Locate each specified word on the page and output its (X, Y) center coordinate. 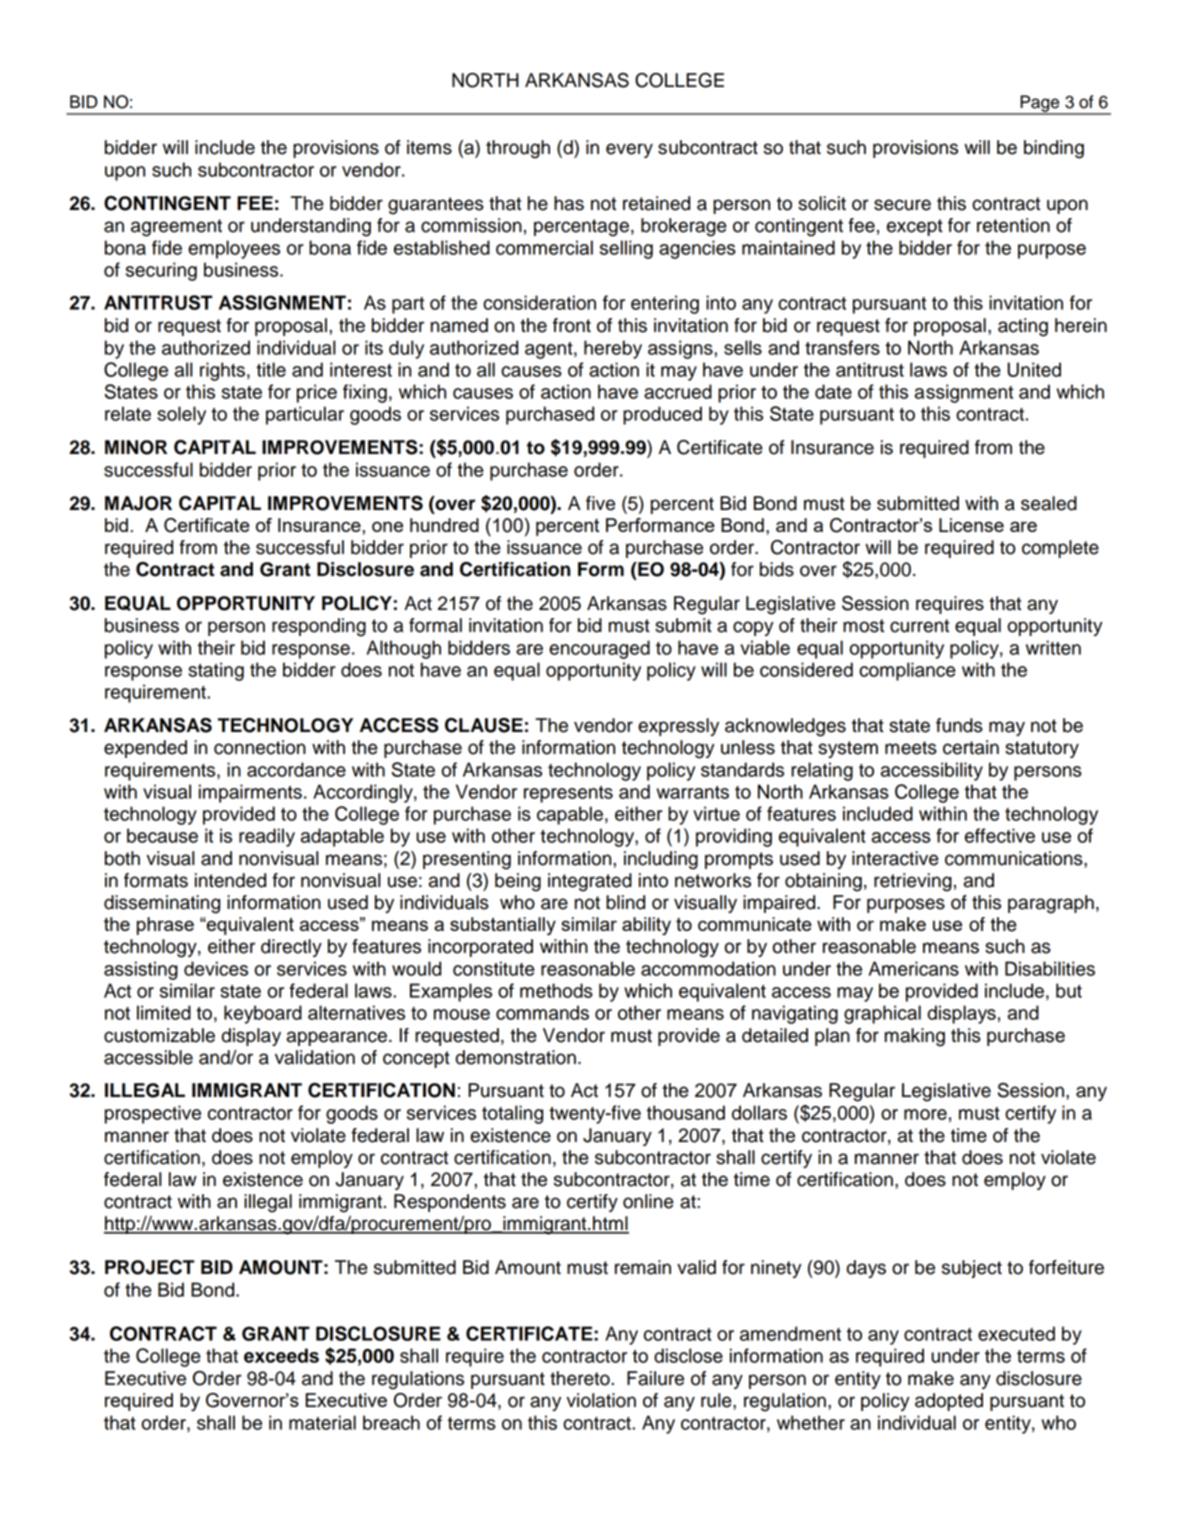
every (629, 150)
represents (568, 794)
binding (1054, 149)
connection (260, 747)
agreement (176, 228)
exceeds (281, 1355)
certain (971, 747)
